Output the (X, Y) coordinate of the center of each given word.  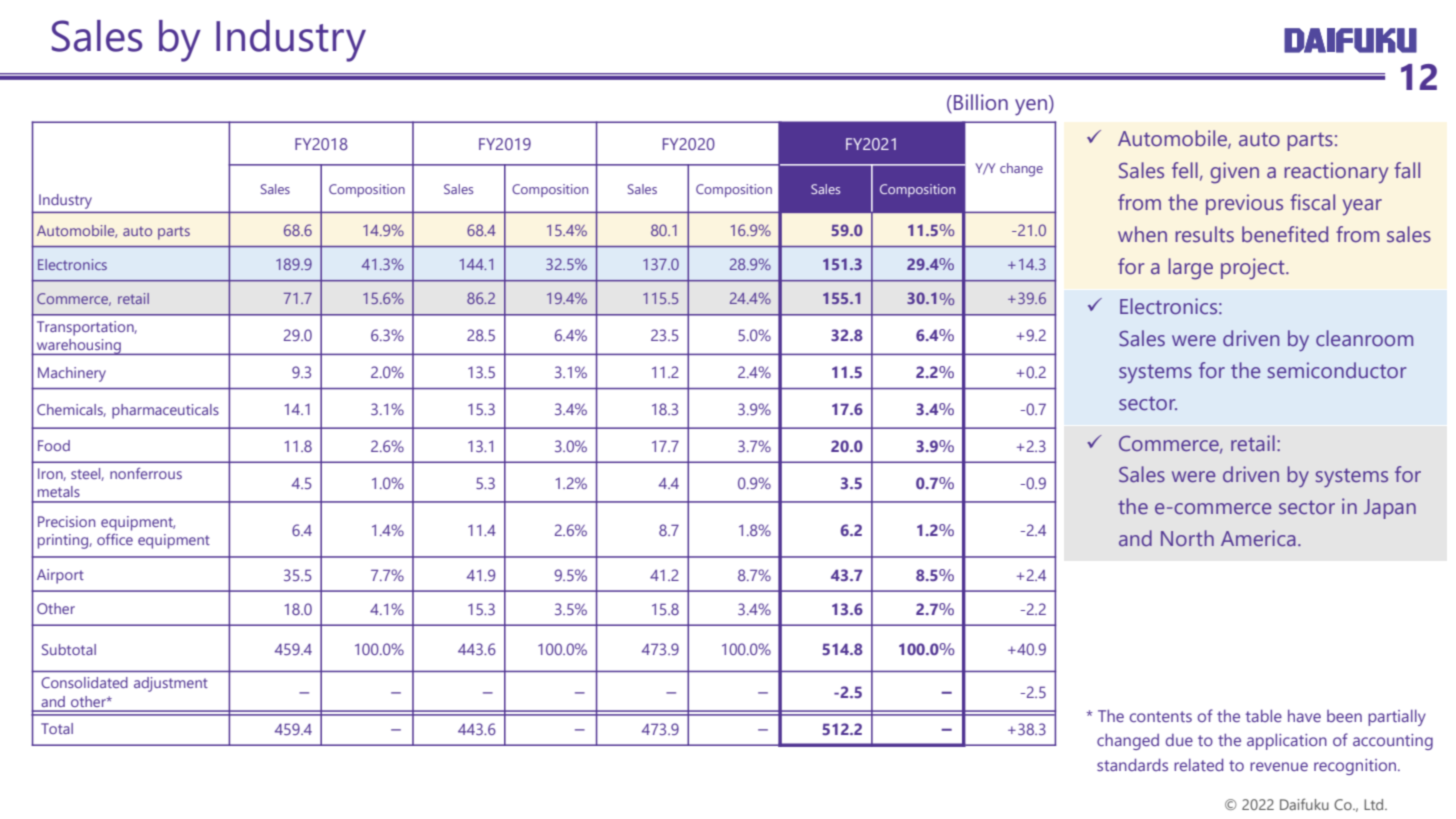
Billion (981, 102)
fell (1185, 170)
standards (1132, 765)
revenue (1279, 766)
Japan (1390, 509)
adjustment (171, 684)
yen (1032, 107)
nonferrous (146, 473)
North (1187, 538)
